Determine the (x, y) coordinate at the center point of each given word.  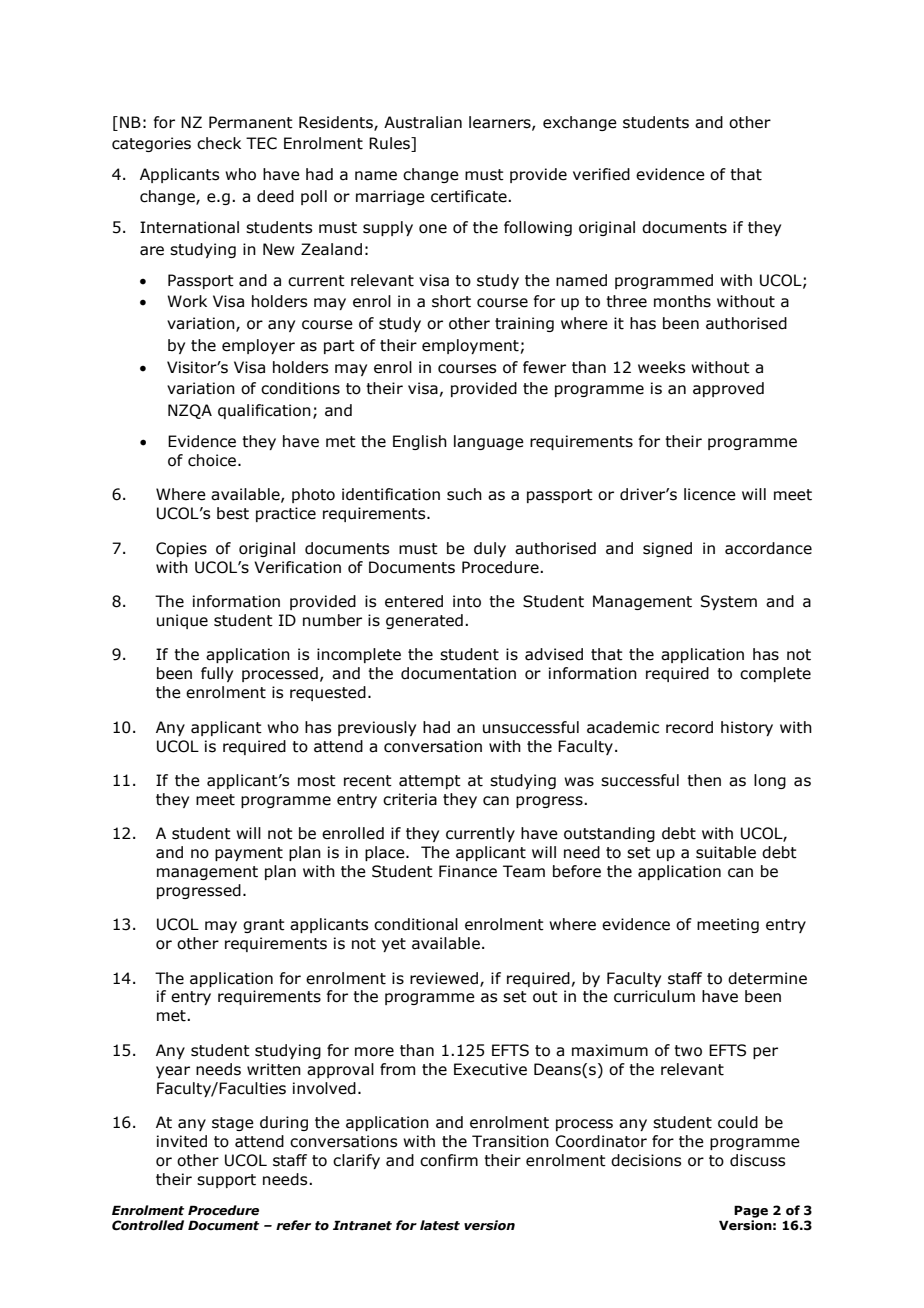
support (226, 1181)
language (489, 442)
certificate (470, 196)
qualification (264, 411)
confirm (449, 1160)
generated (424, 621)
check (219, 143)
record (689, 727)
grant (264, 926)
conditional (416, 924)
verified (601, 174)
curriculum (654, 996)
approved (728, 389)
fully (217, 674)
